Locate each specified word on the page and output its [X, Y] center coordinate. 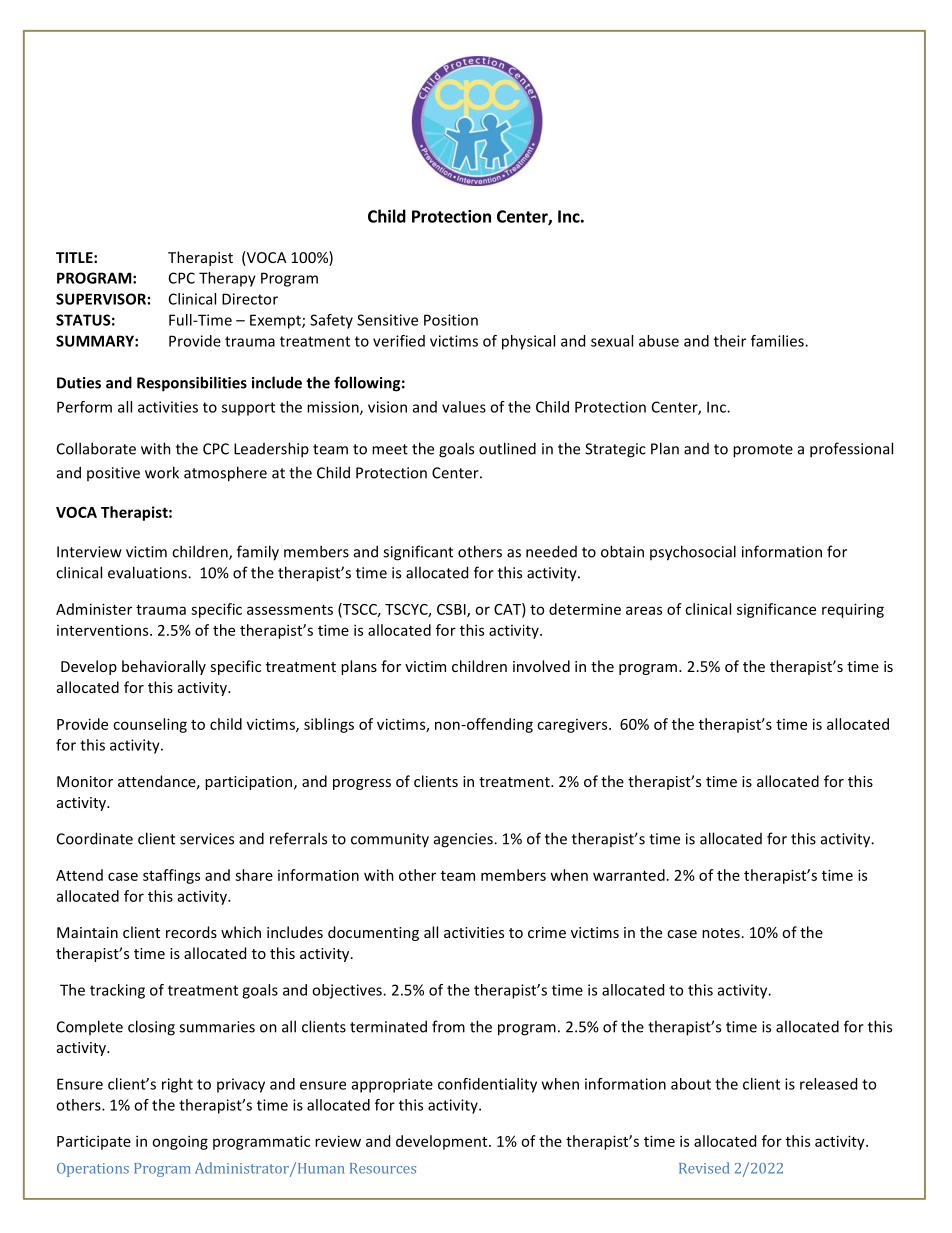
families [778, 341]
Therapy [227, 279]
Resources [383, 1168]
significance [776, 610]
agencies [464, 840]
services [207, 839]
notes [721, 933]
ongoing [180, 1142]
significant [418, 553]
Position [451, 320]
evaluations [148, 572]
